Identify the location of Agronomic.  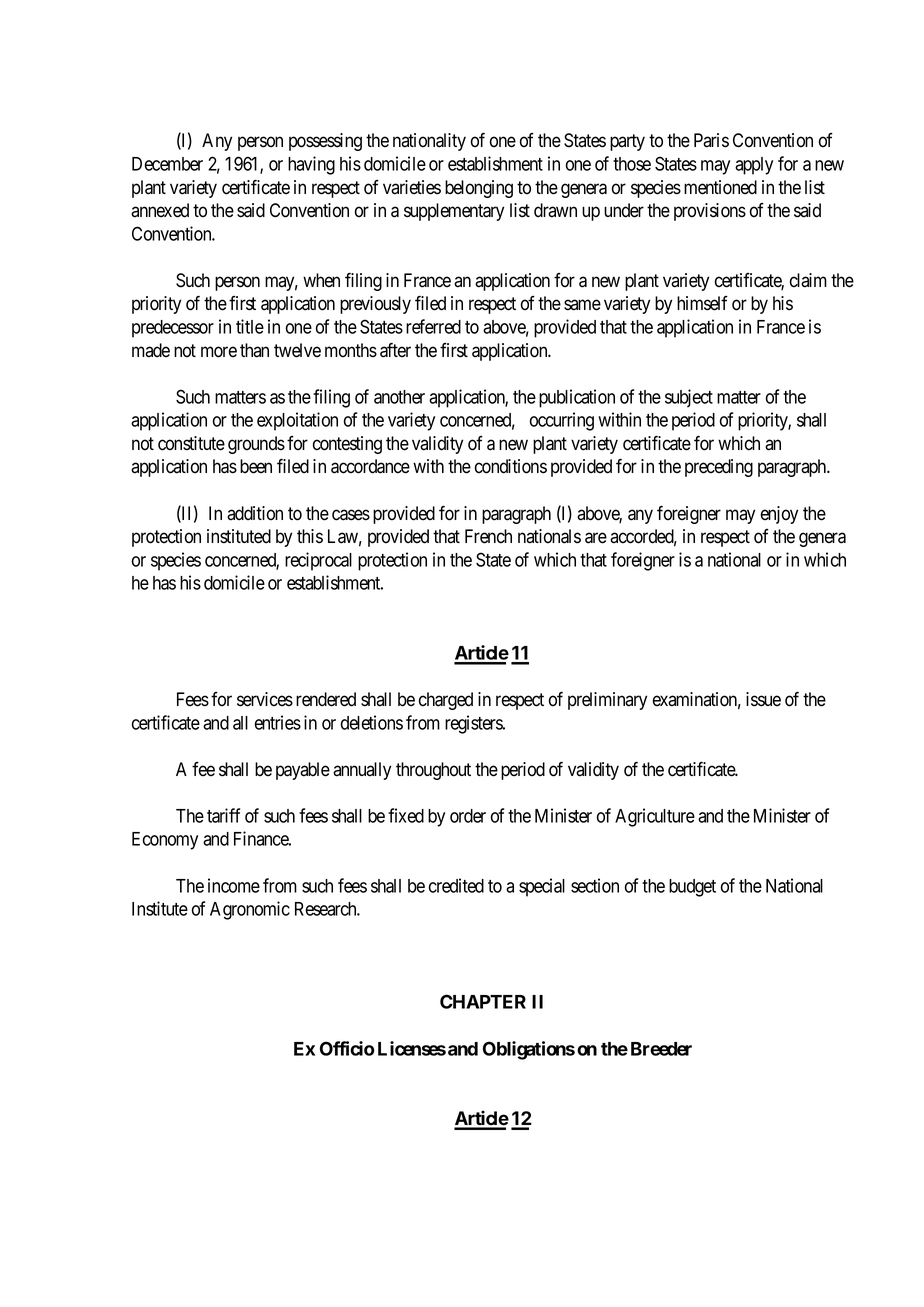
(250, 910).
